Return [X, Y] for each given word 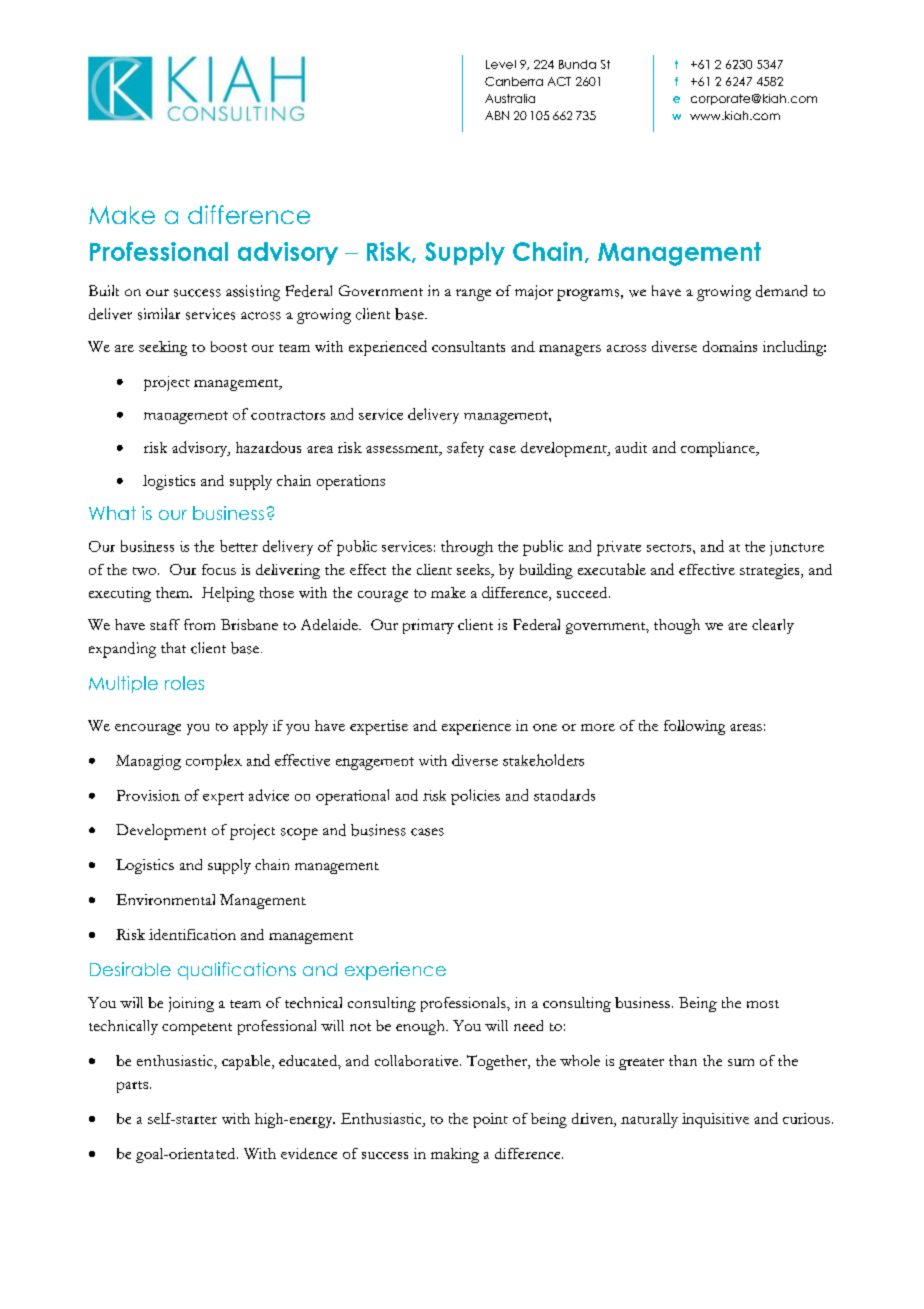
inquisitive [715, 1120]
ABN [497, 115]
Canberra [514, 81]
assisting [253, 293]
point [490, 1120]
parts [132, 1087]
